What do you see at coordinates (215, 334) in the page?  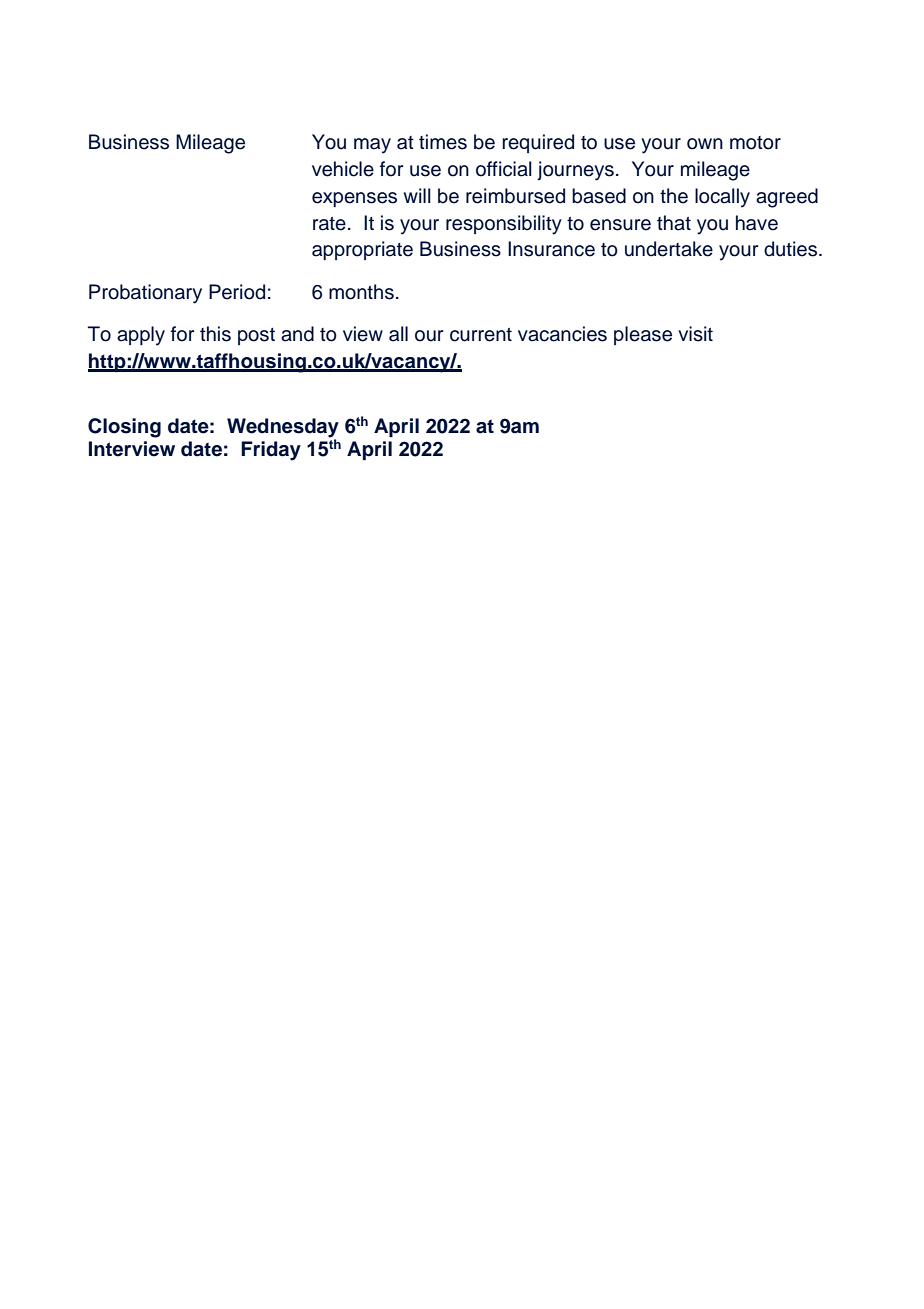 I see `this` at bounding box center [215, 334].
